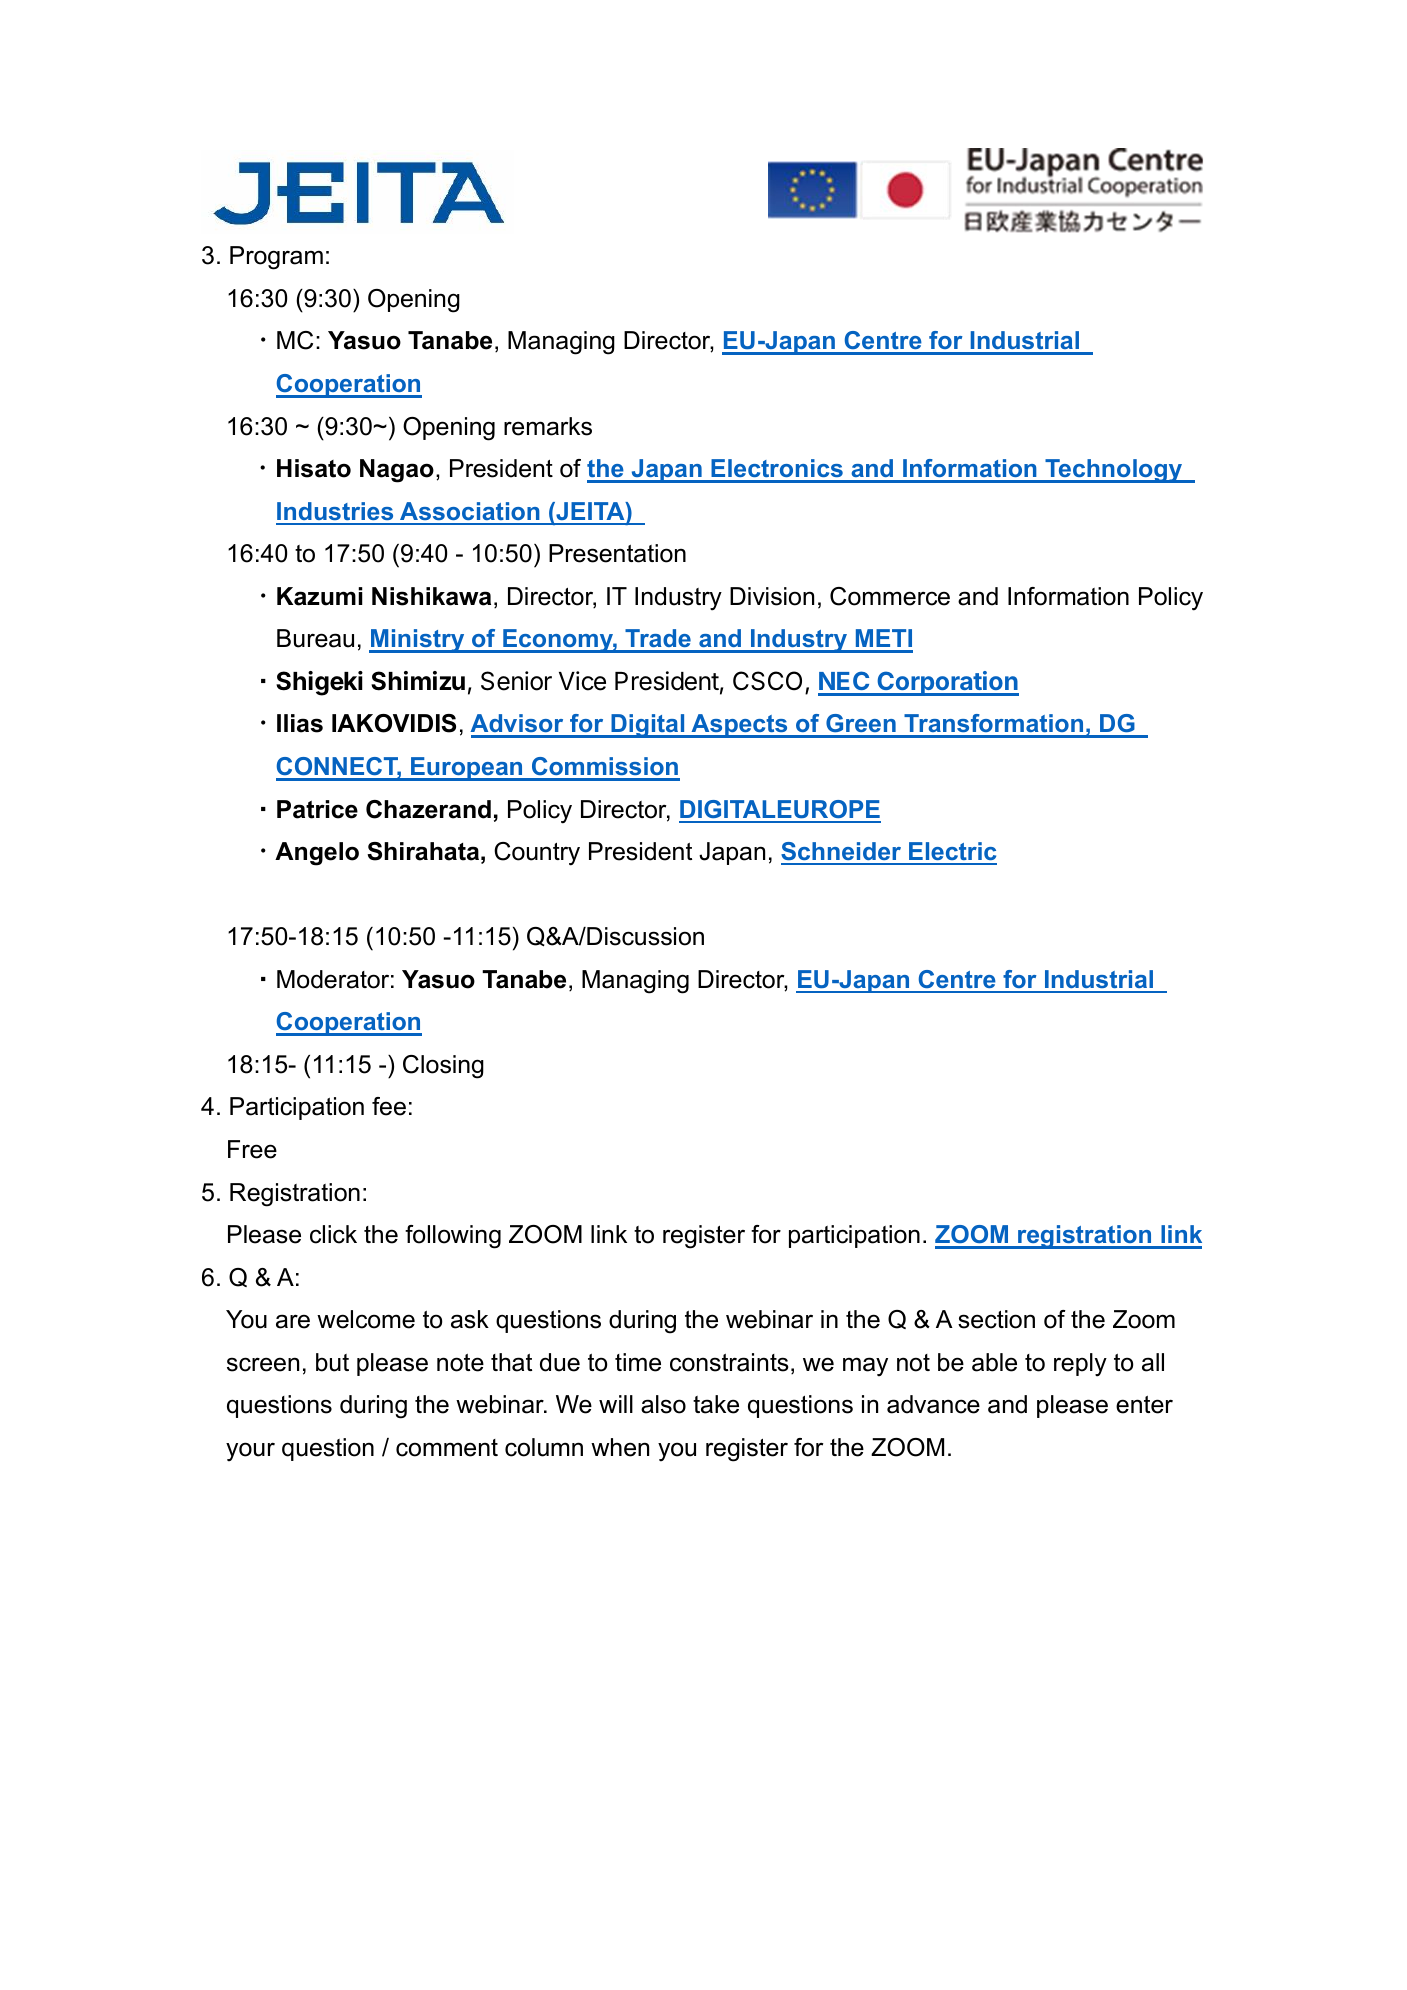 The width and height of the page is (1407, 1990). I want to click on Commerce, so click(890, 596).
